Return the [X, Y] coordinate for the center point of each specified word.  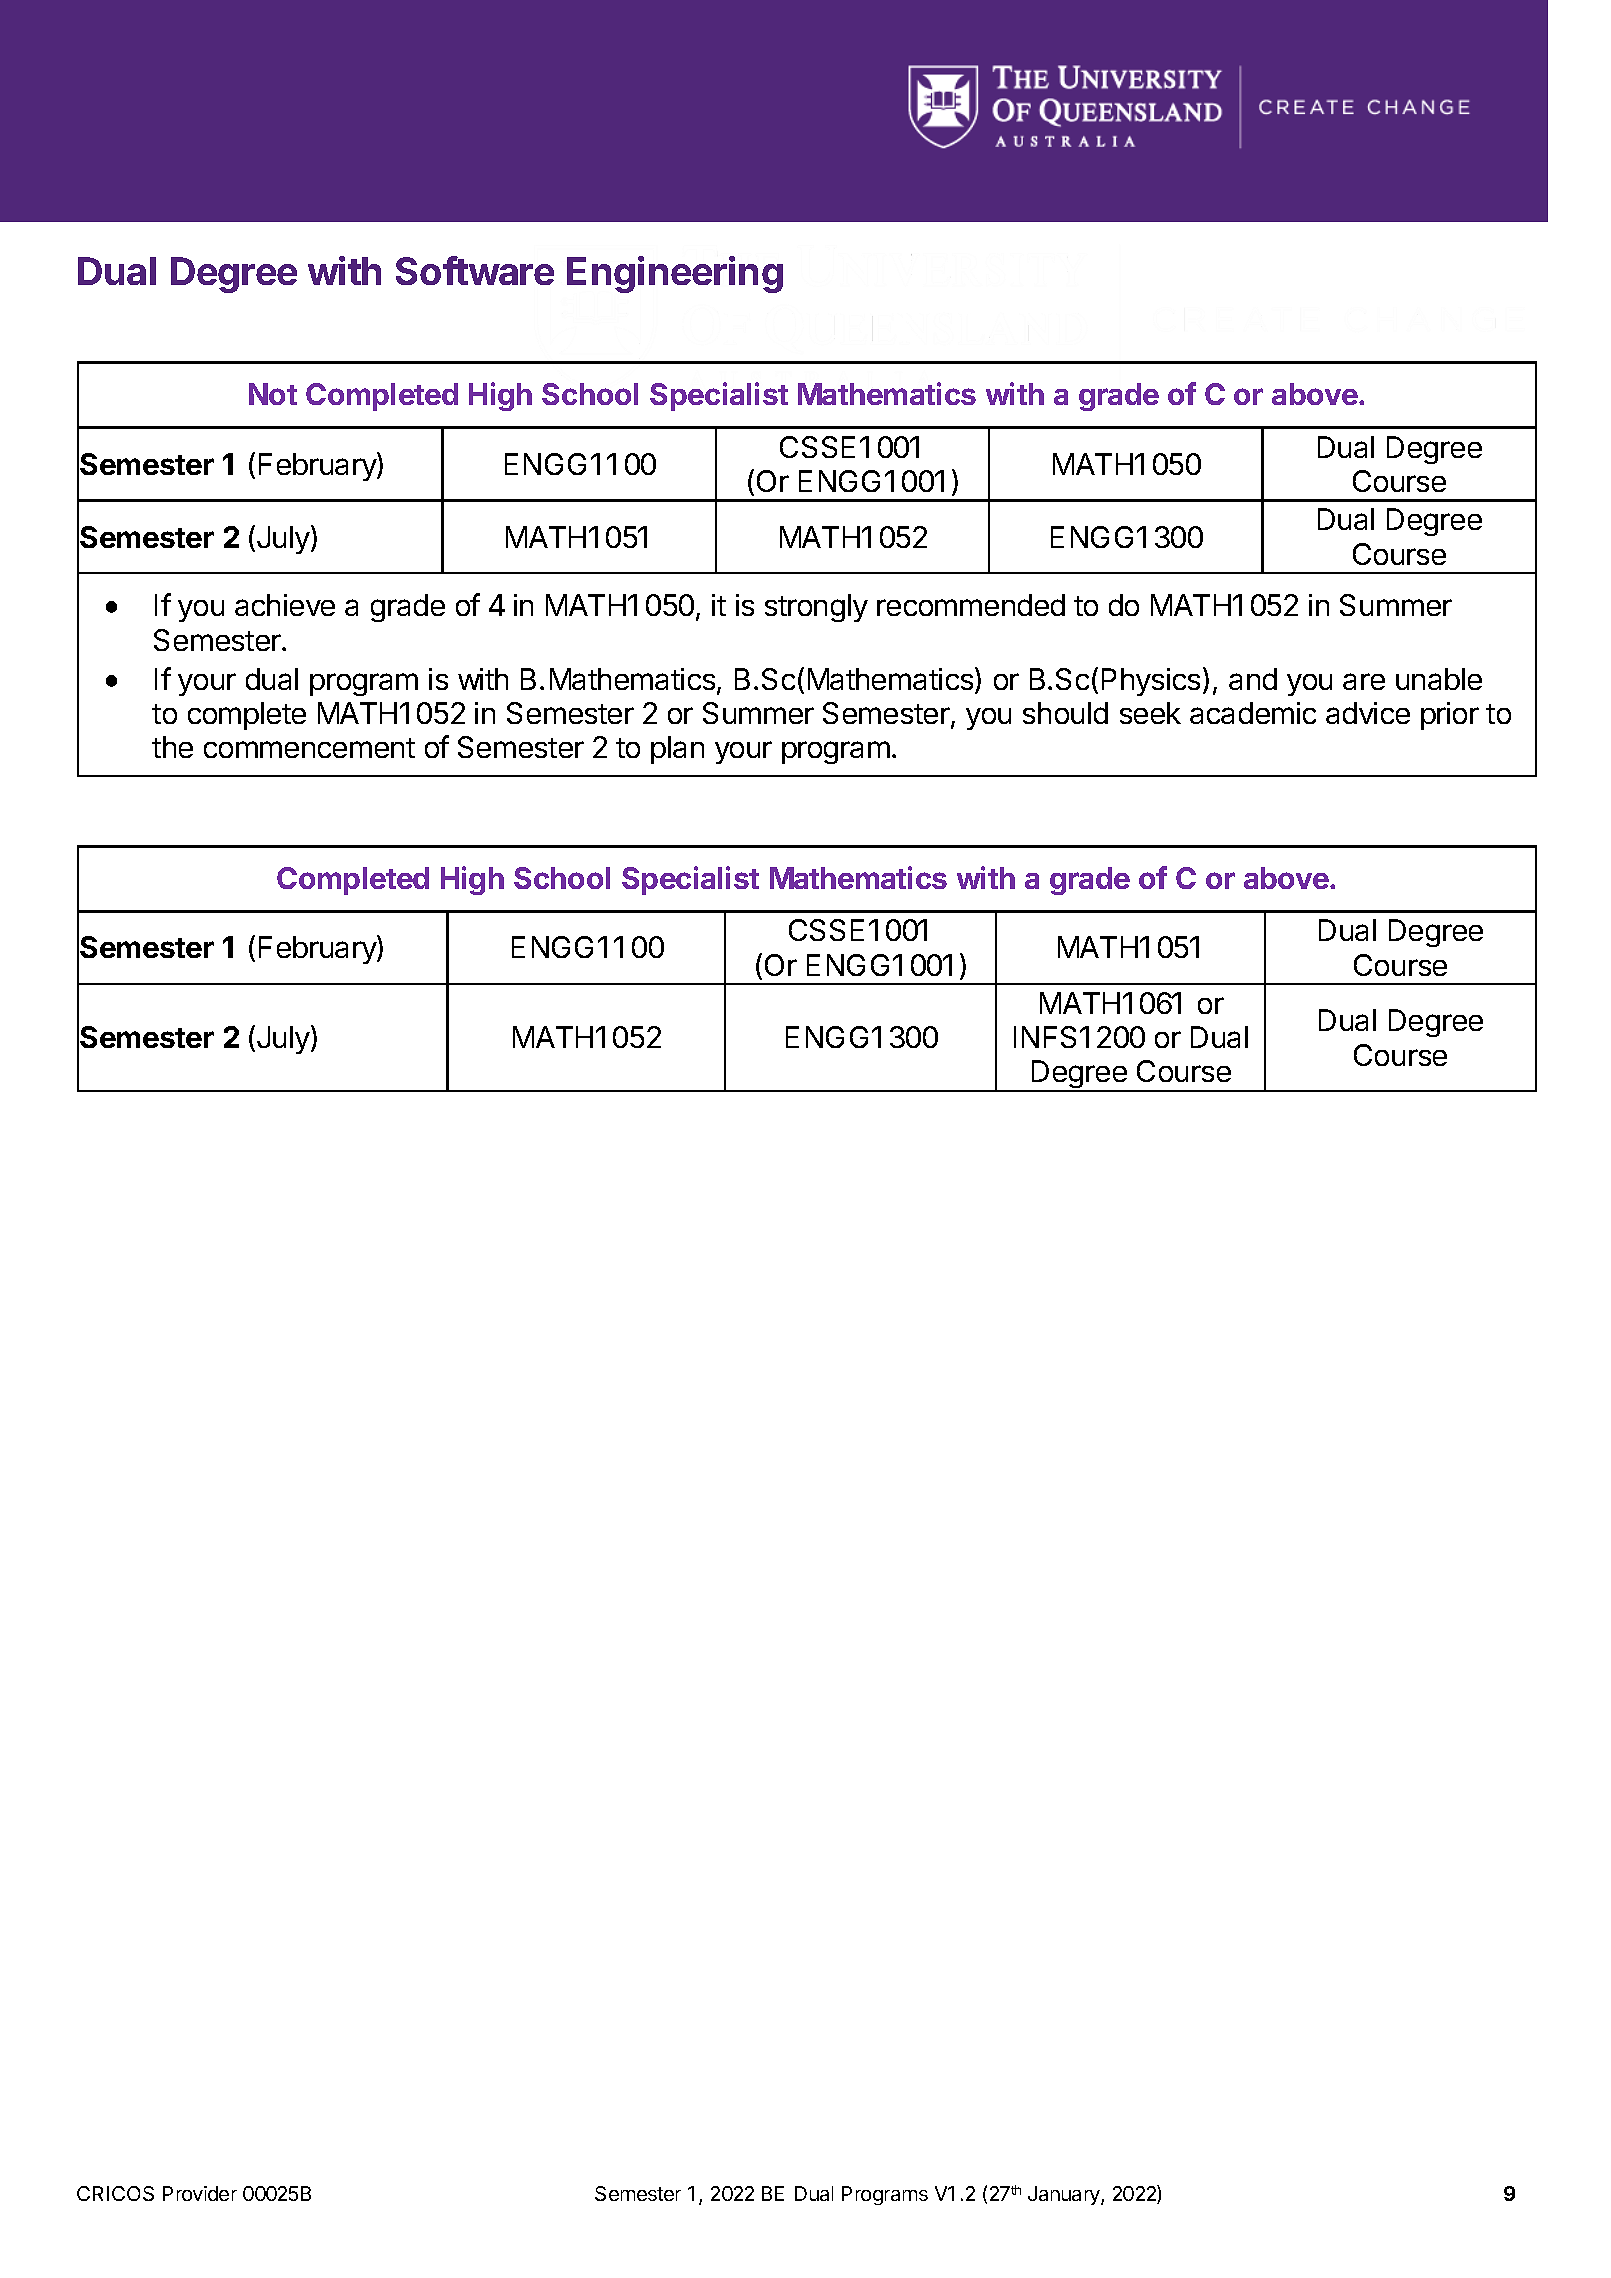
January [1065, 2195]
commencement [309, 748]
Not [273, 394]
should [1065, 713]
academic [1253, 713]
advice [1368, 713]
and [1253, 679]
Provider [200, 2193]
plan [677, 750]
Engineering [675, 274]
